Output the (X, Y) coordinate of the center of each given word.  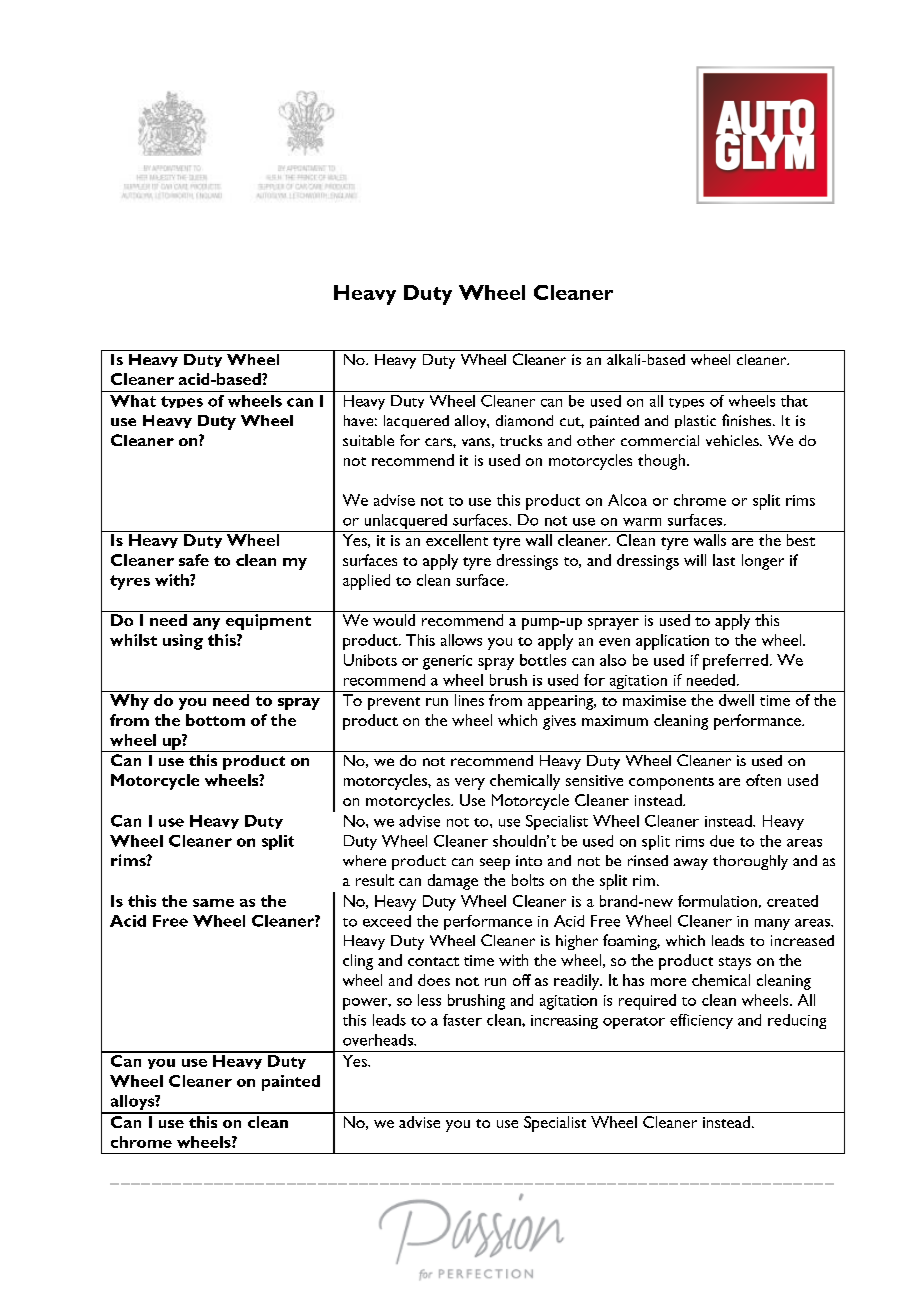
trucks (521, 440)
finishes (748, 420)
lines (469, 700)
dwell (736, 700)
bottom (215, 720)
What (133, 401)
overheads (379, 1040)
